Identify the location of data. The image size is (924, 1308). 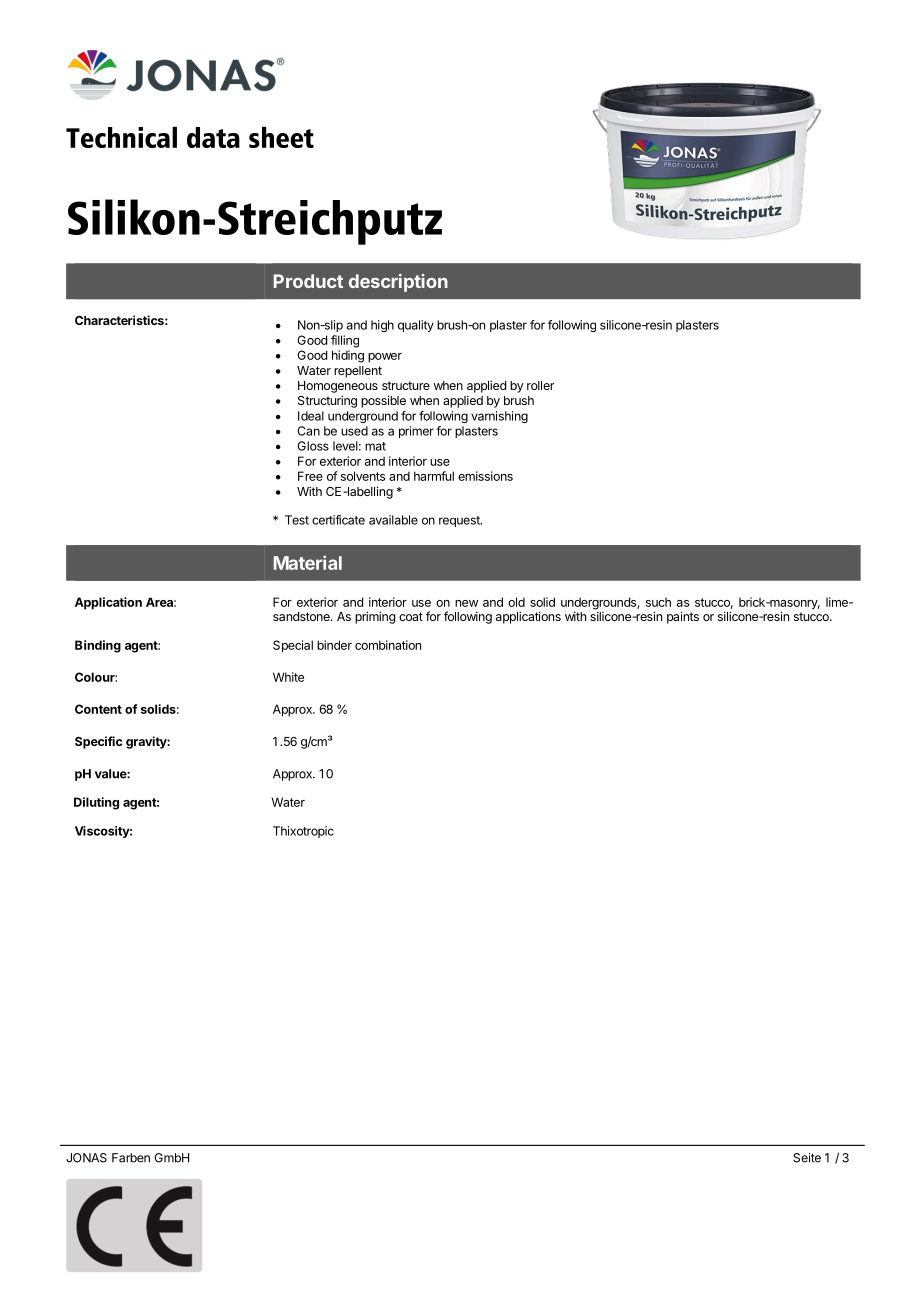
(213, 137).
